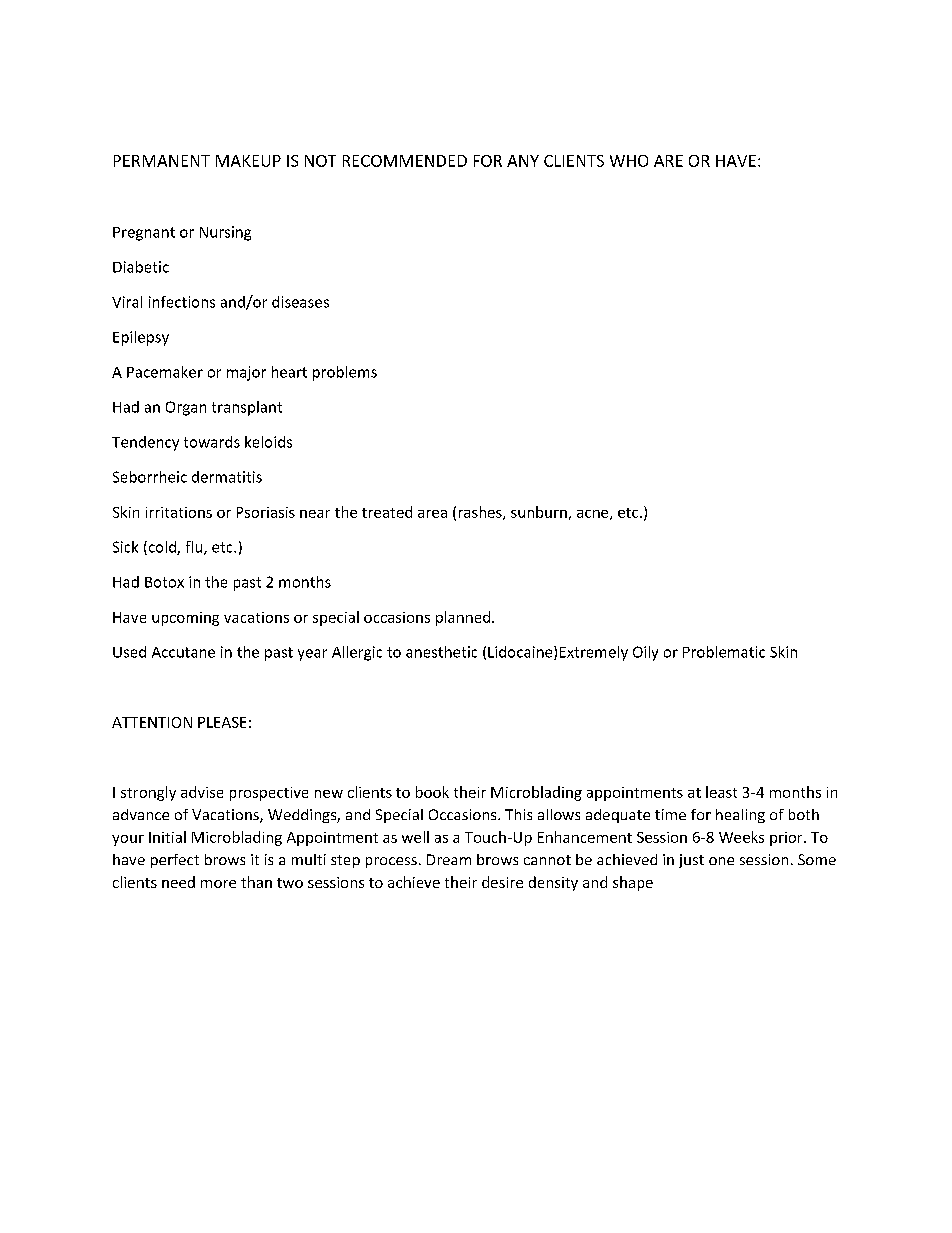 The image size is (952, 1233). What do you see at coordinates (645, 653) in the screenshot?
I see `Oily` at bounding box center [645, 653].
